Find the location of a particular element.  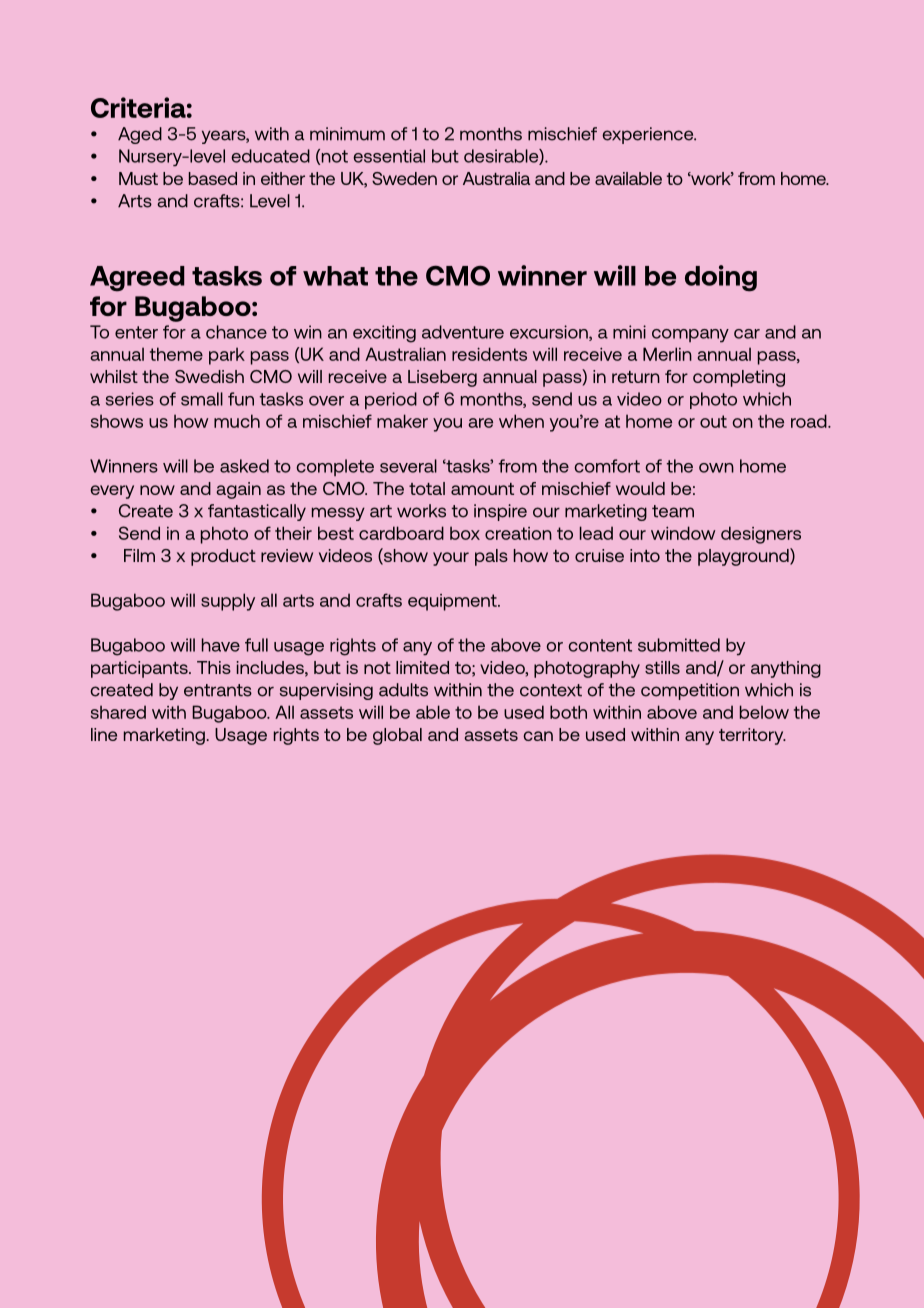

playground is located at coordinates (744, 557).
